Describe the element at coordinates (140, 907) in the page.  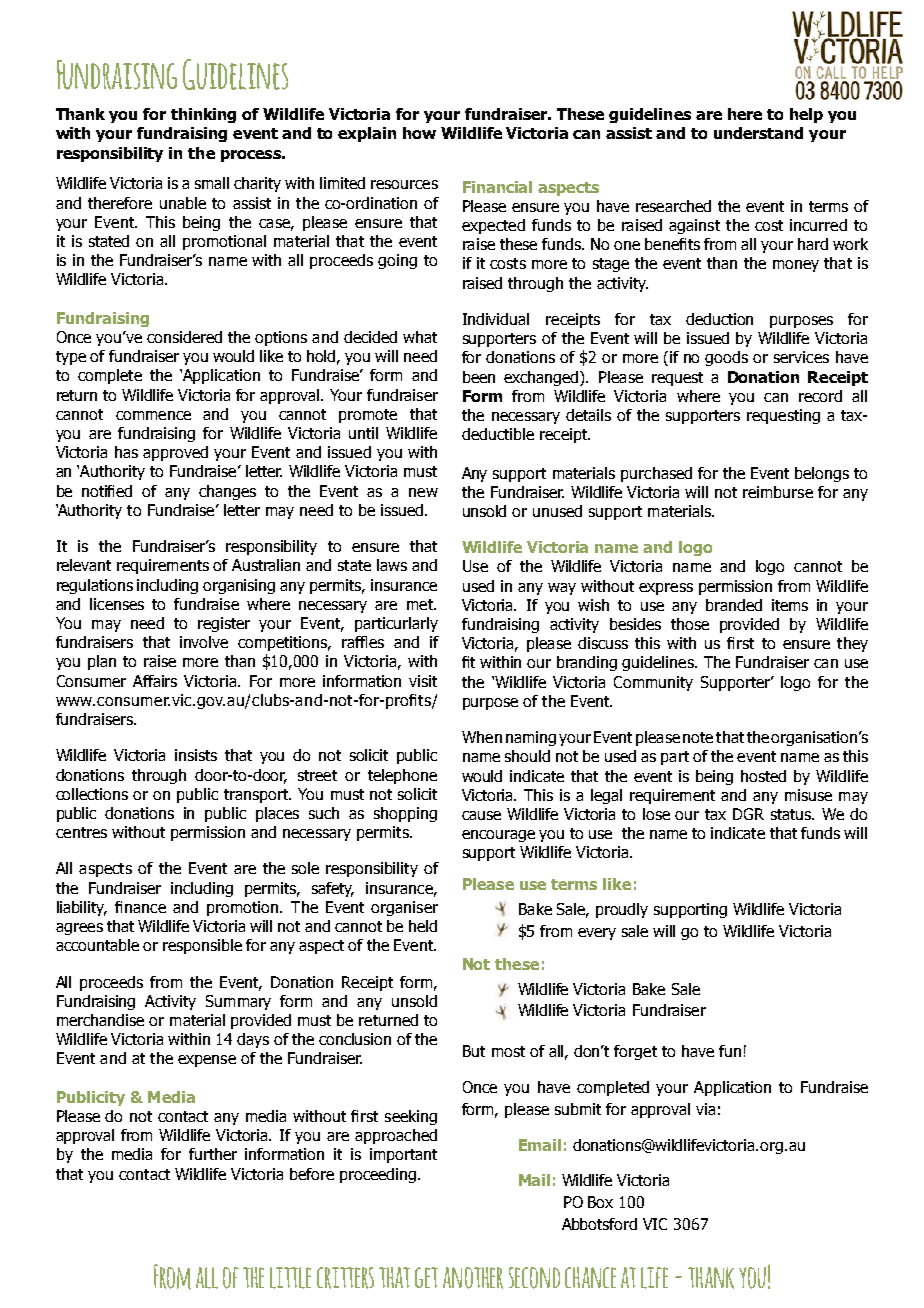
I see `finance` at that location.
